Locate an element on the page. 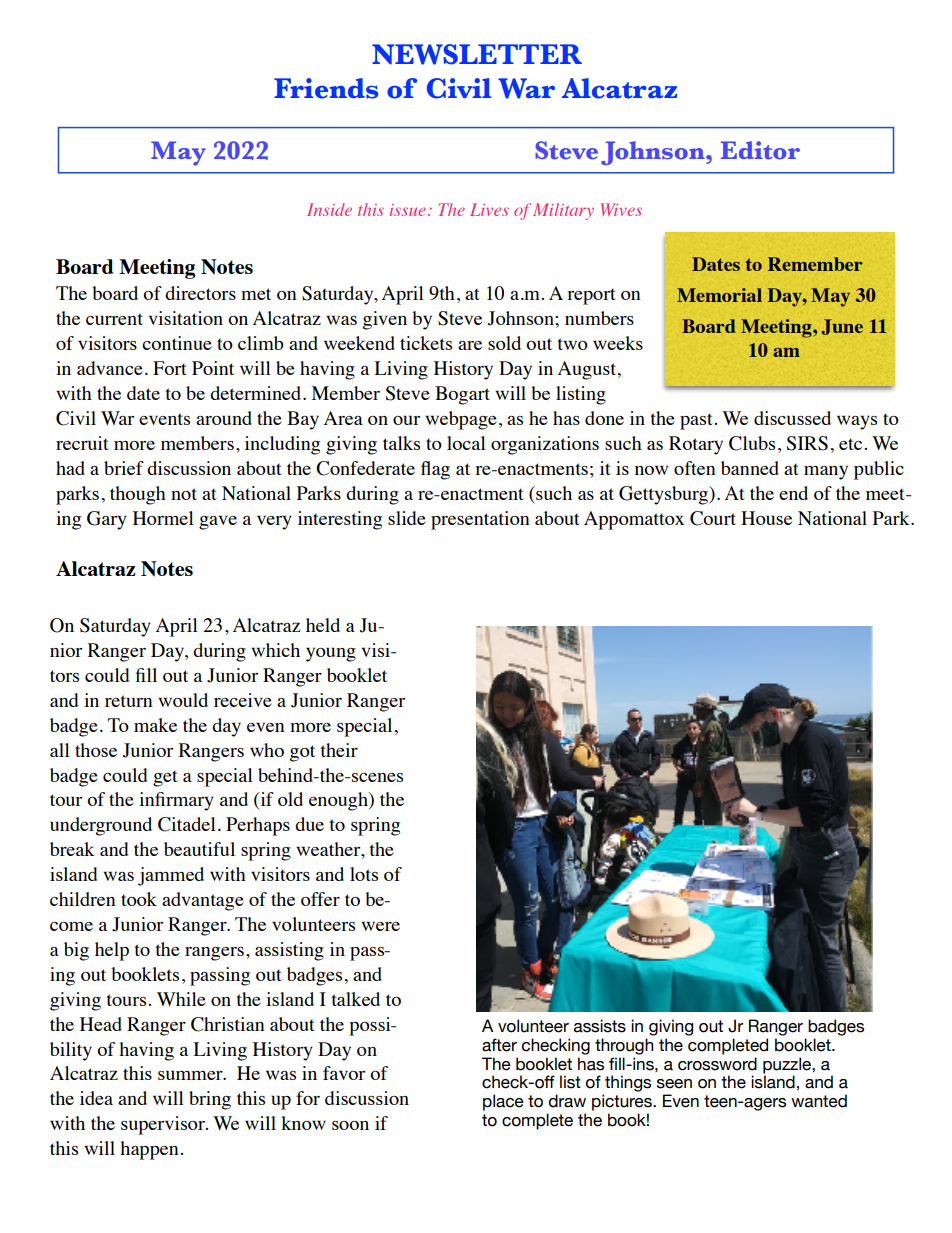 The width and height of the page is (952, 1233). supervisor is located at coordinates (164, 1125).
